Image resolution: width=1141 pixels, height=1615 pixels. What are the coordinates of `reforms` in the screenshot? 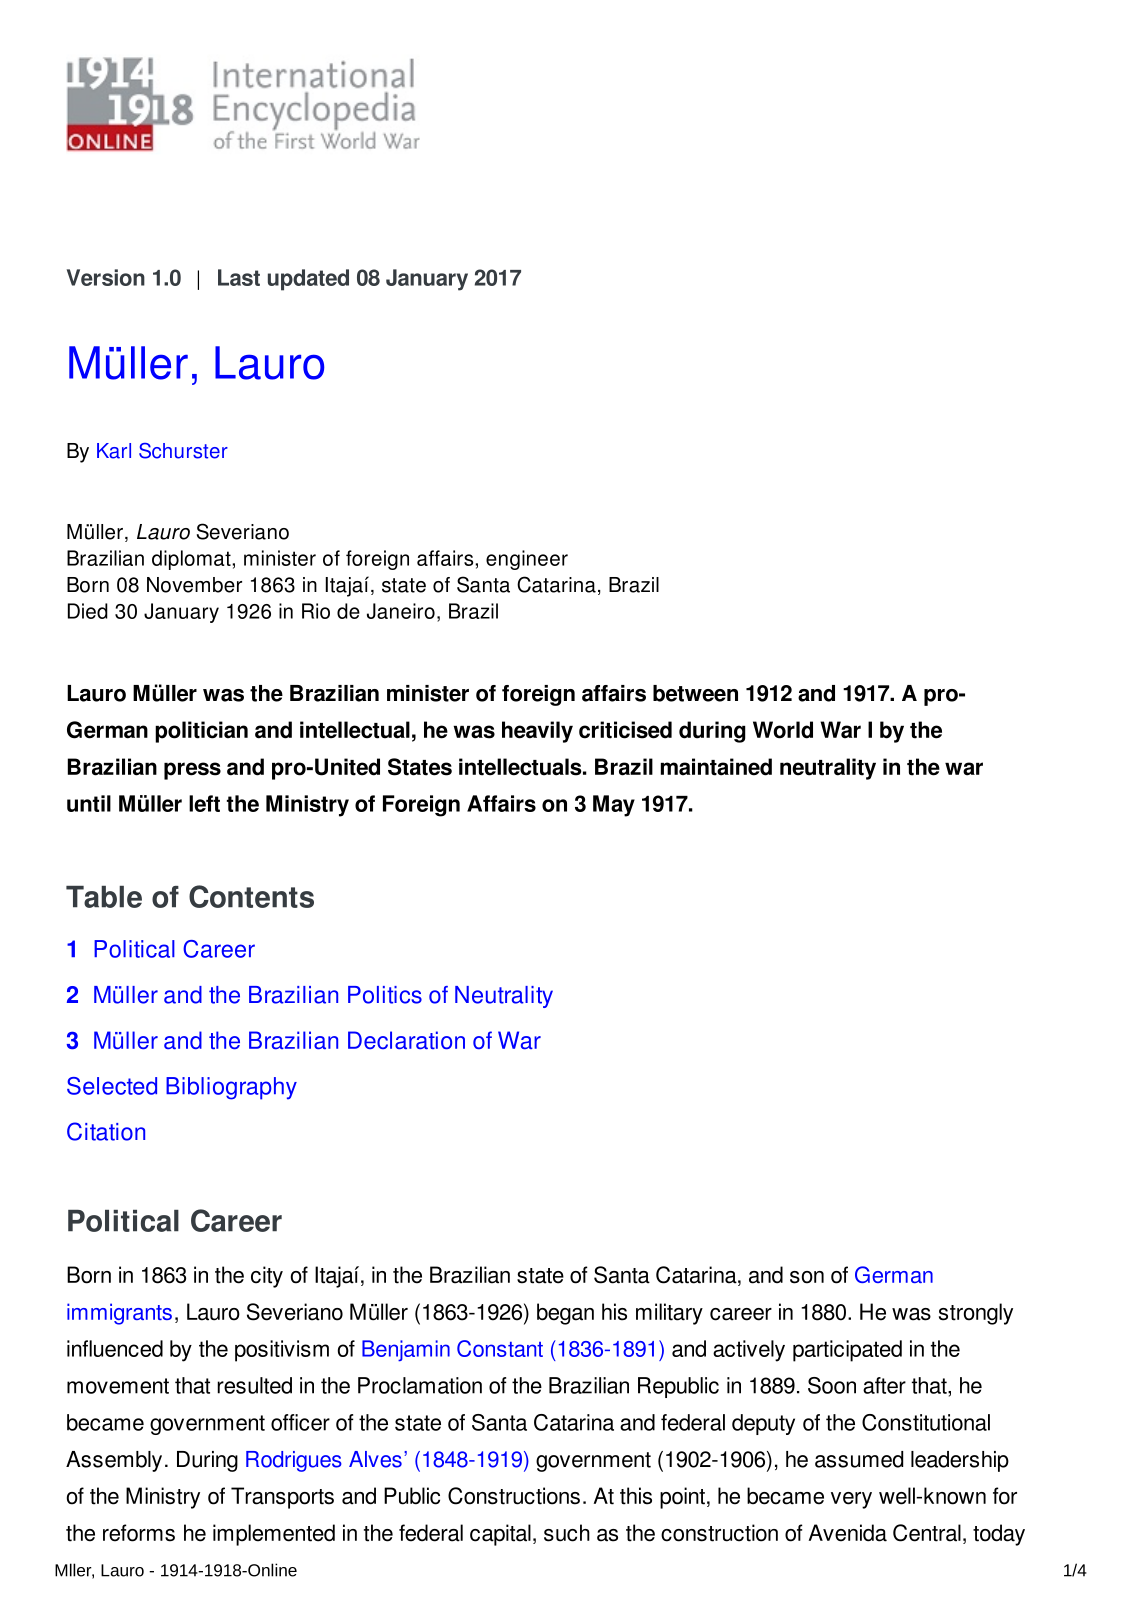 It's located at (139, 1533).
